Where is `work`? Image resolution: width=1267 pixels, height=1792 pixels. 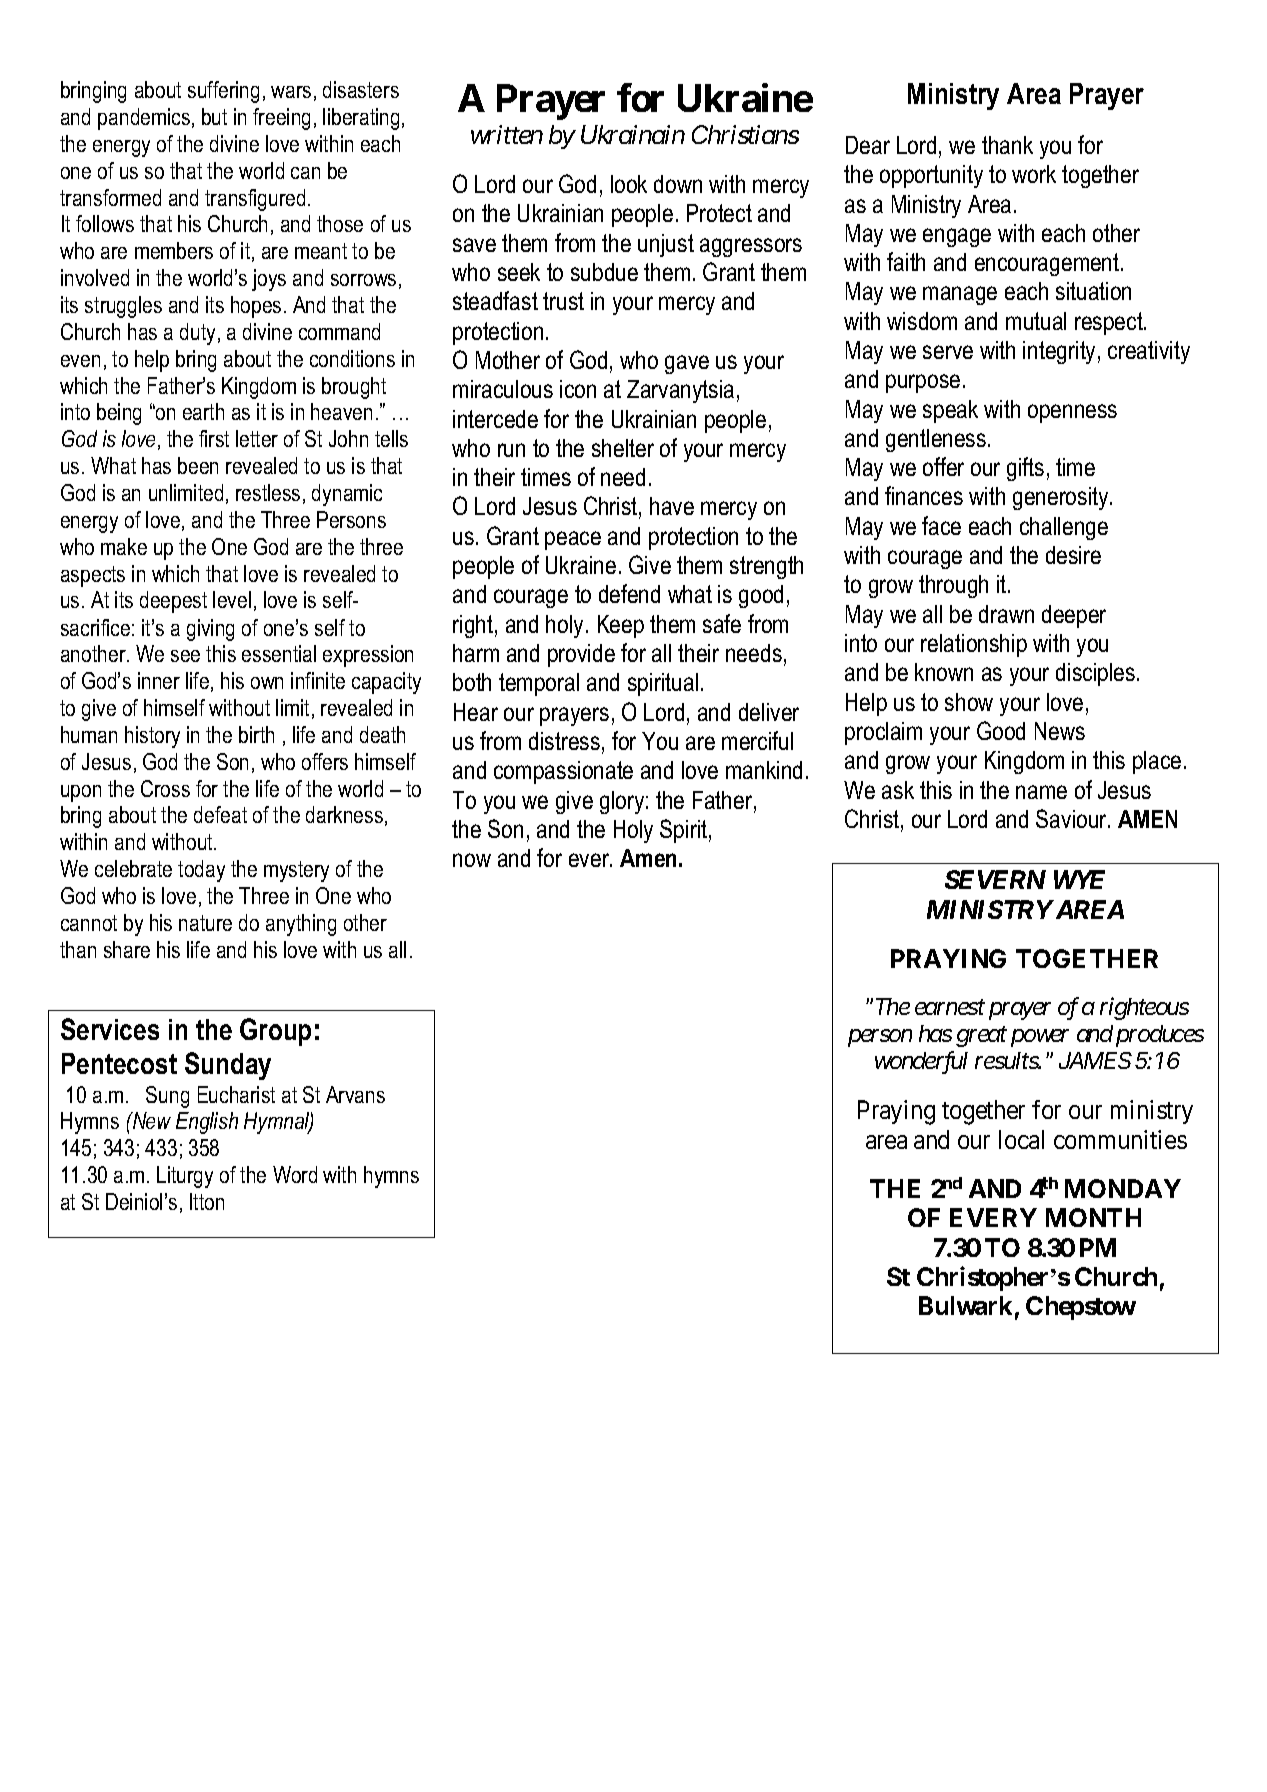
work is located at coordinates (1034, 174).
